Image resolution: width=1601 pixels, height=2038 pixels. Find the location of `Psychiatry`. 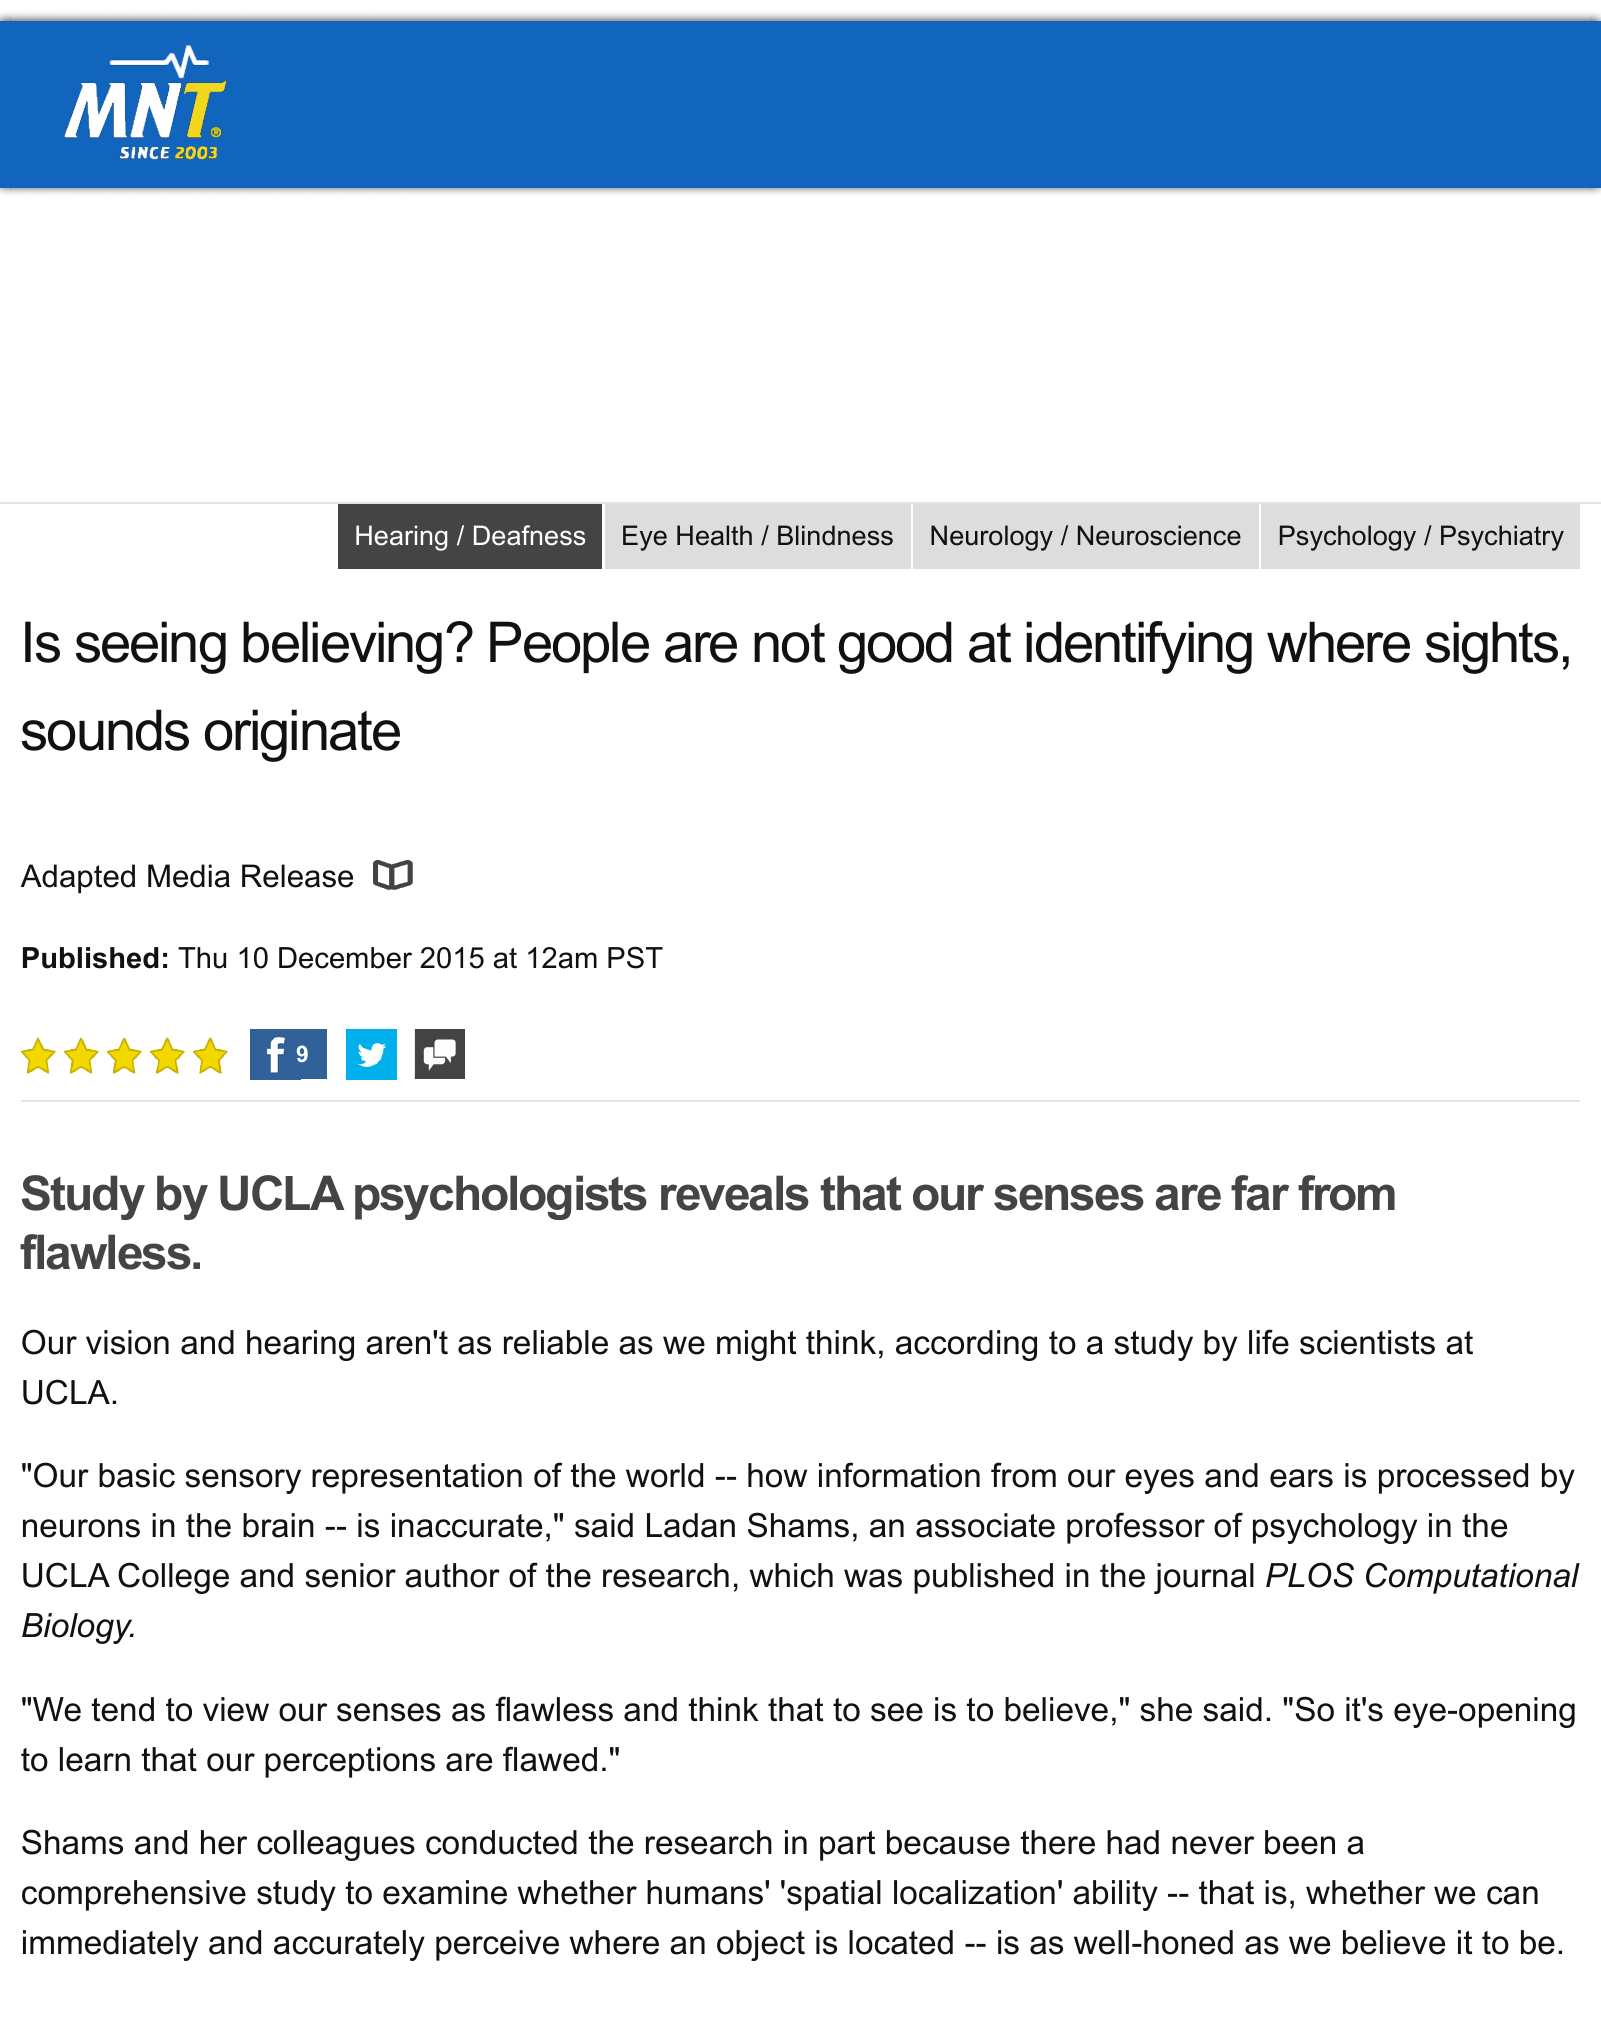

Psychiatry is located at coordinates (1502, 538).
